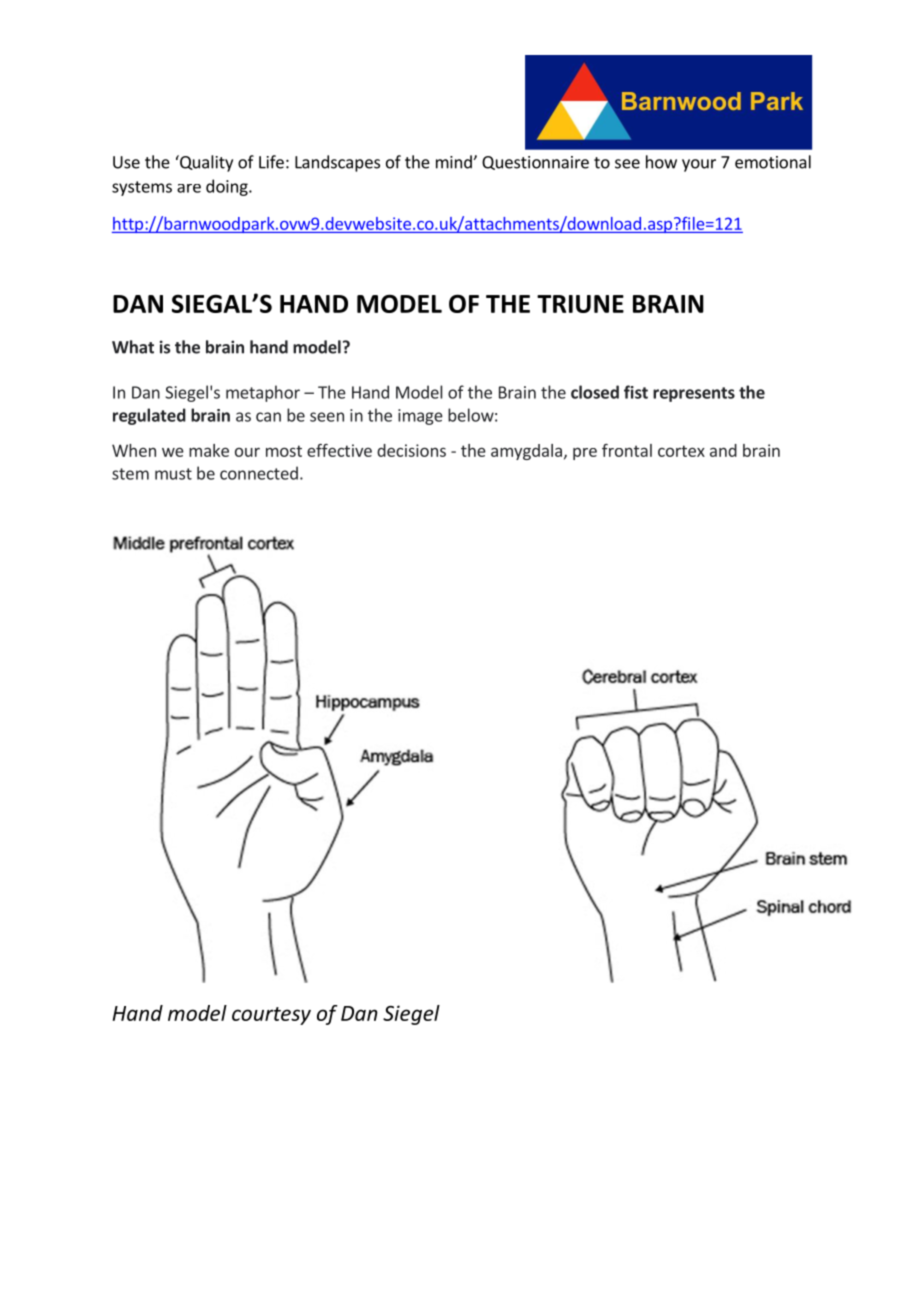 This screenshot has width=924, height=1308. I want to click on make, so click(209, 450).
